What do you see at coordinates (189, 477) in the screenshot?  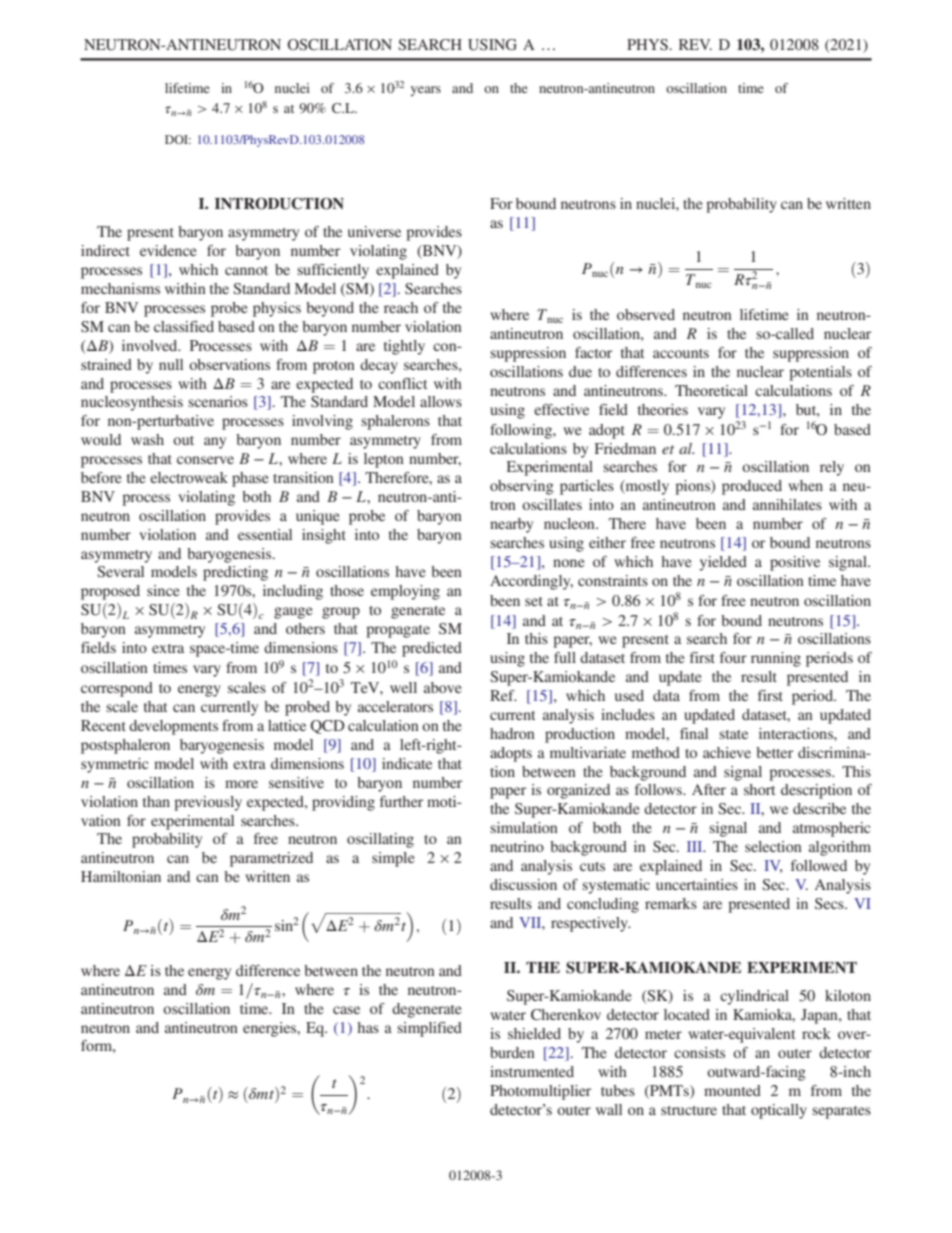 I see `electroweak` at bounding box center [189, 477].
